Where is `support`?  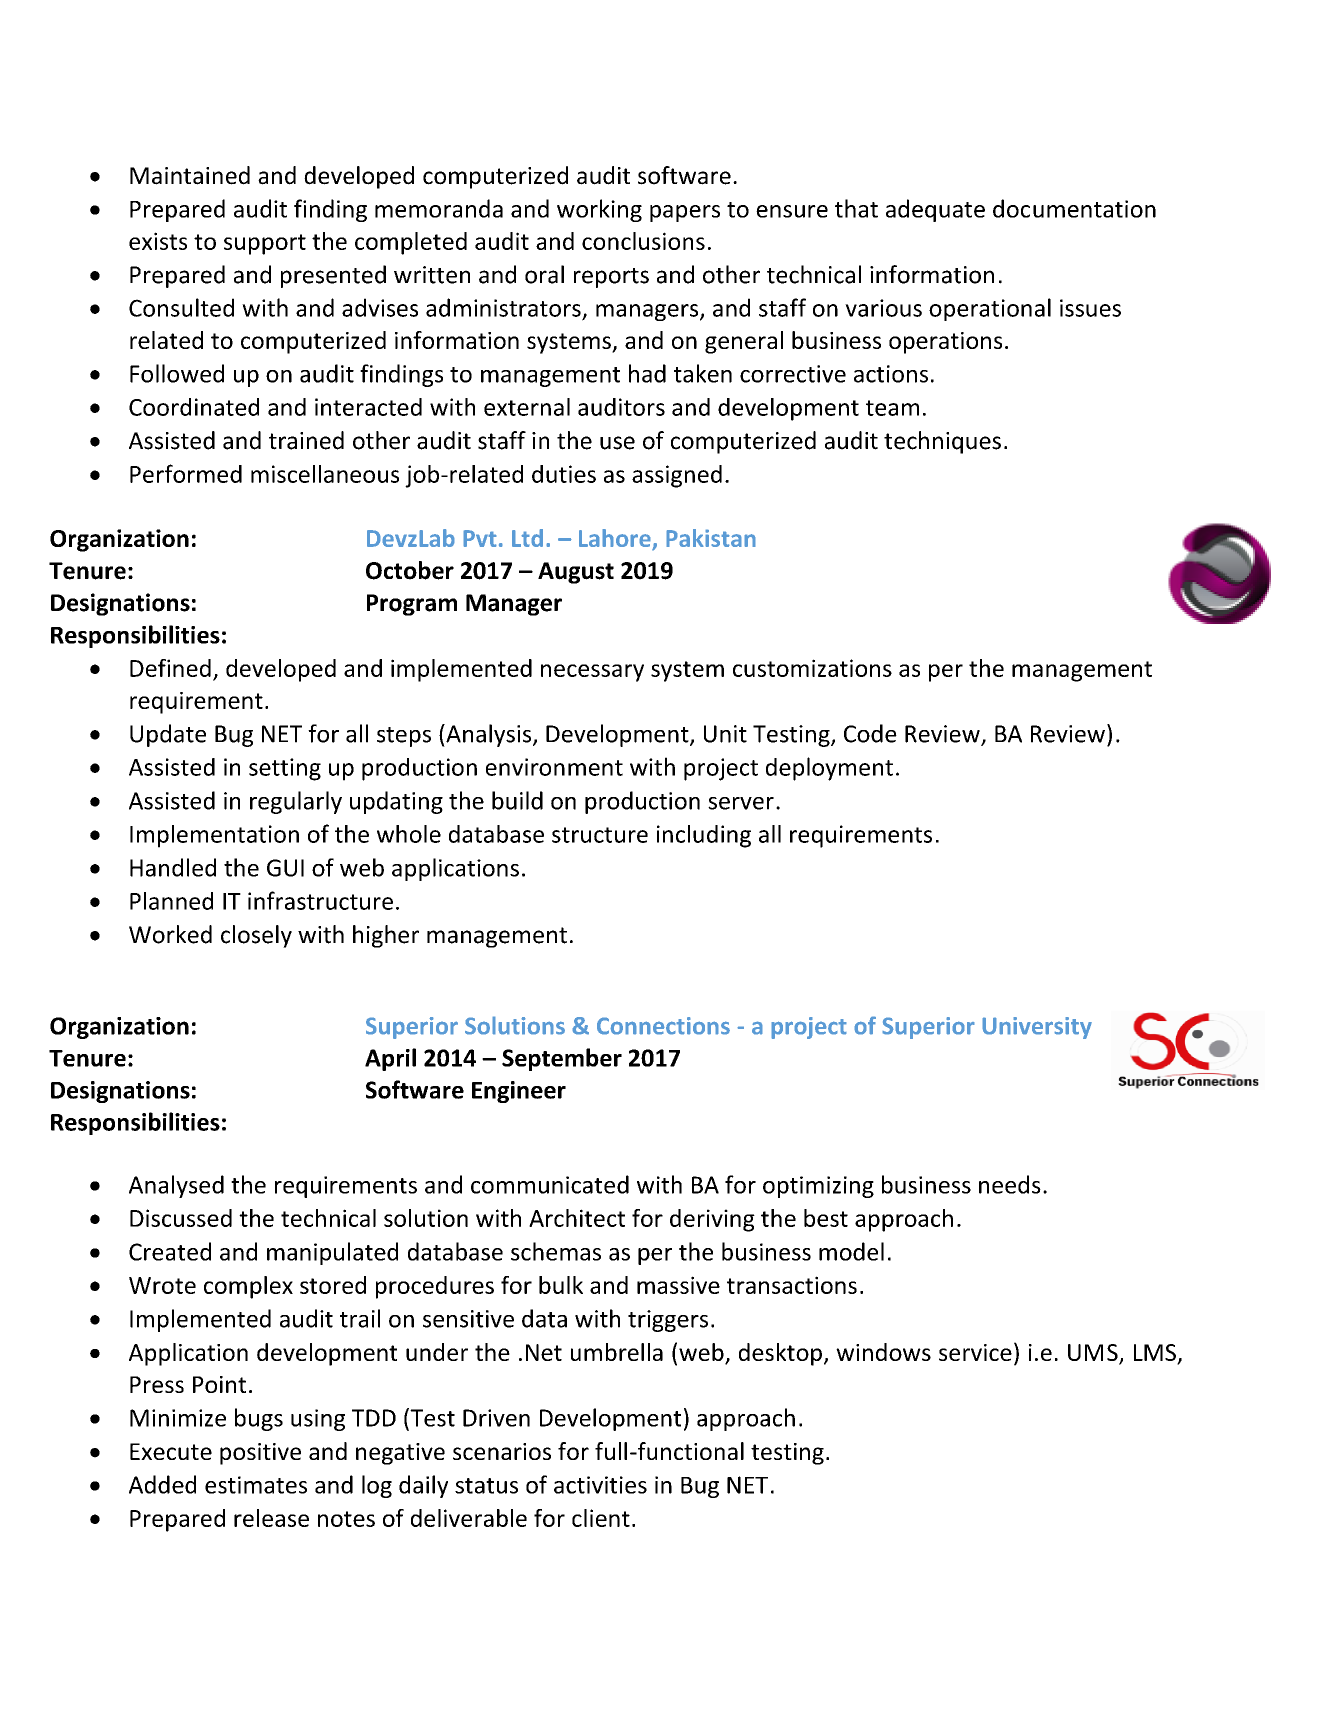
support is located at coordinates (265, 244).
